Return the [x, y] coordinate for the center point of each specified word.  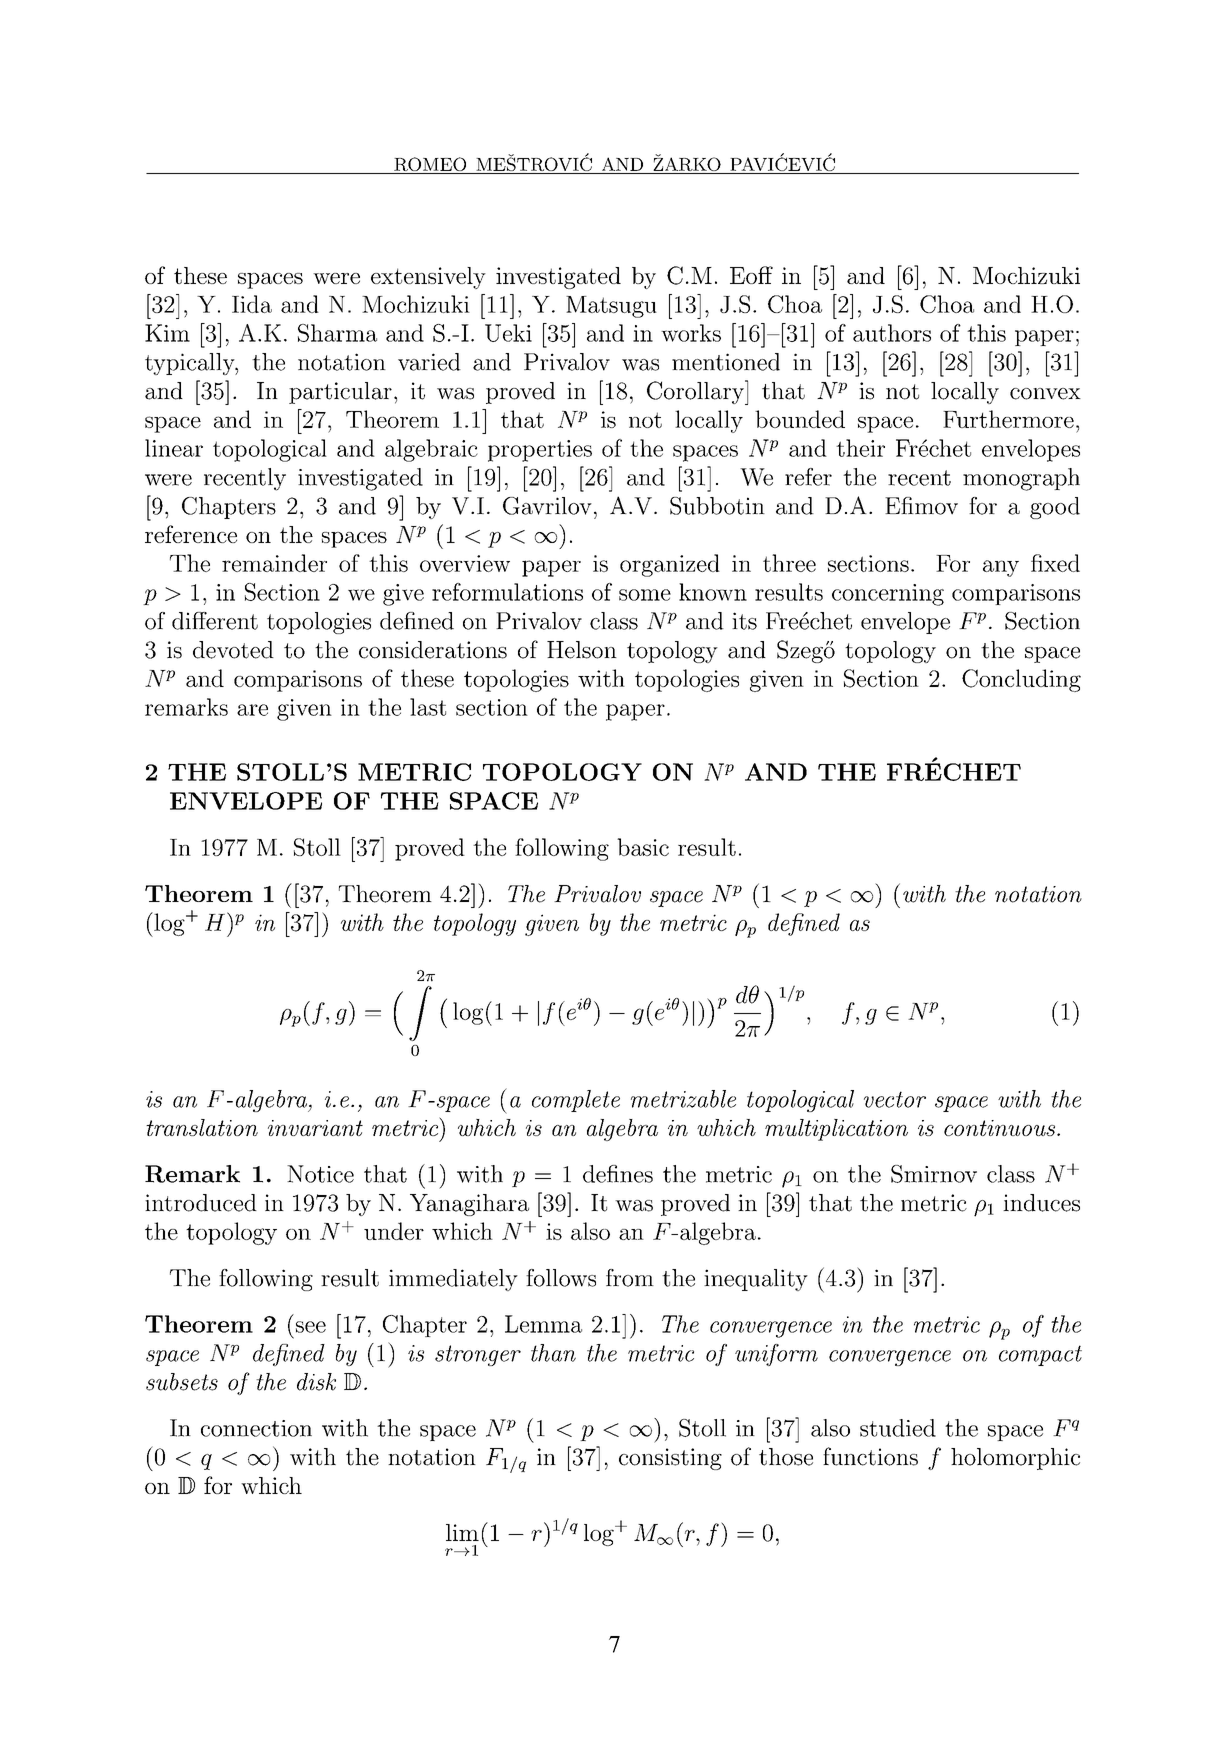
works [691, 333]
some [645, 595]
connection [256, 1428]
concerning [888, 595]
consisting [670, 1459]
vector [895, 1099]
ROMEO [430, 165]
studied [898, 1428]
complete [576, 1101]
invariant [315, 1128]
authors [892, 333]
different [215, 621]
